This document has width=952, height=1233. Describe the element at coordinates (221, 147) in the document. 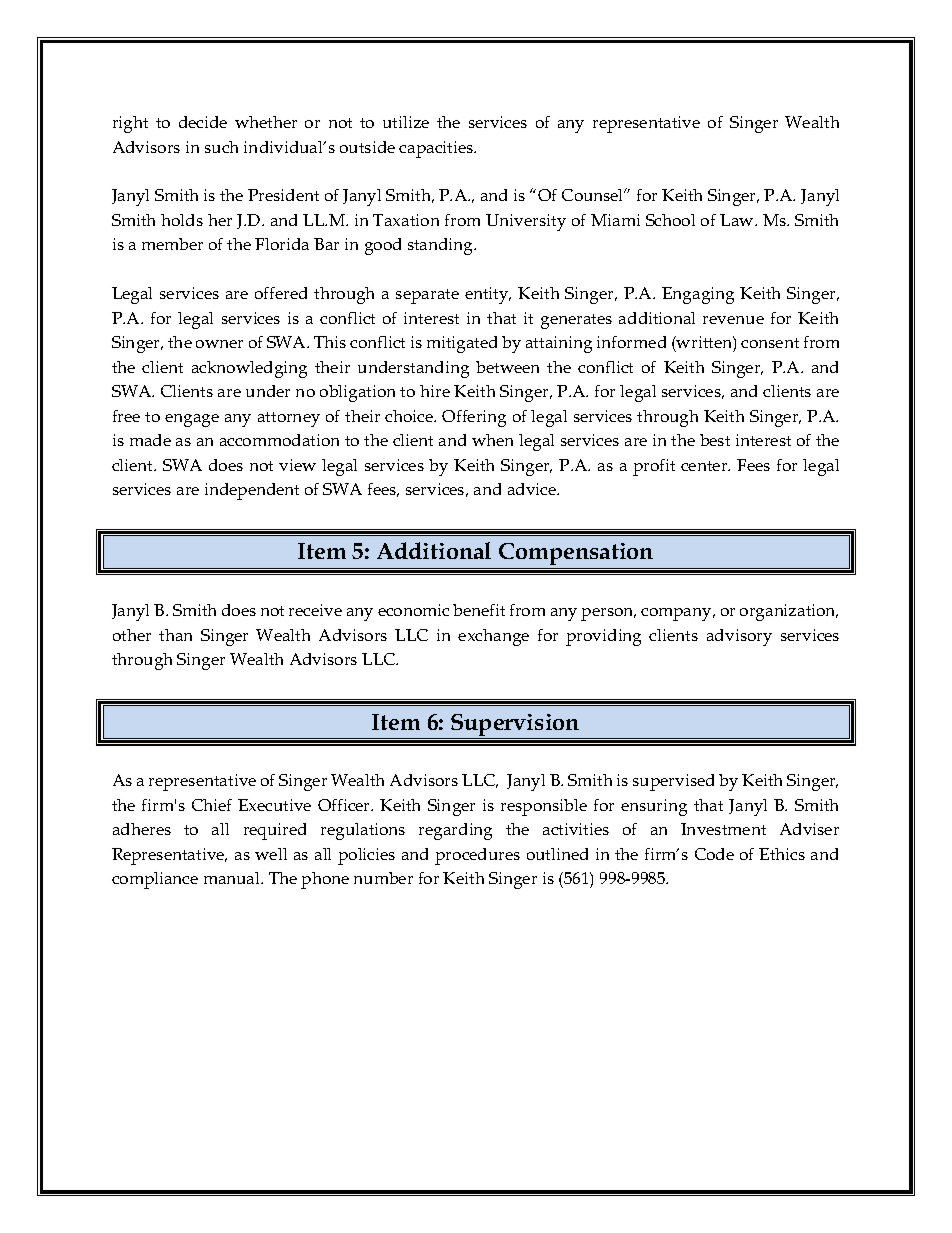

I see `such` at that location.
